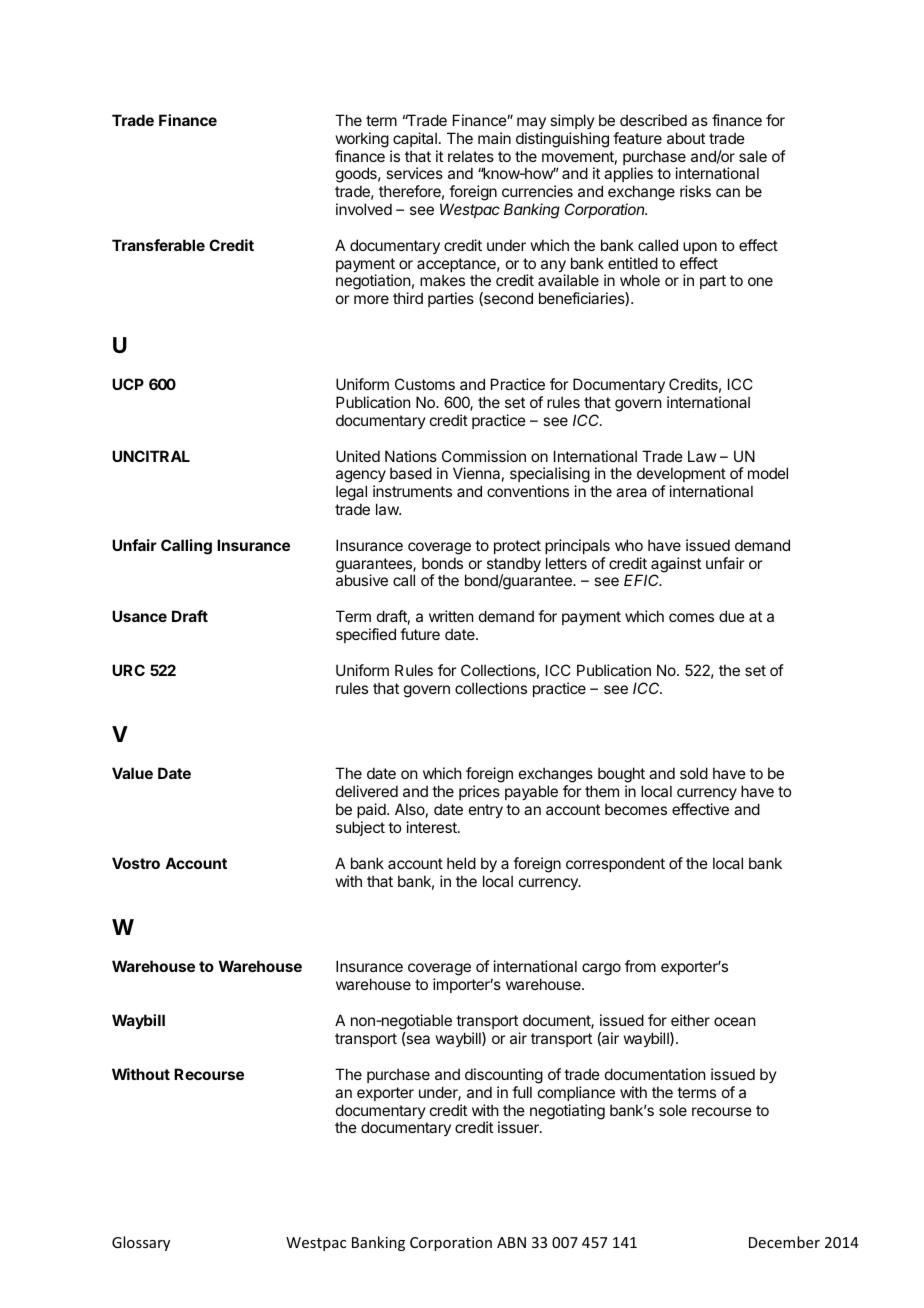 Image resolution: width=924 pixels, height=1308 pixels. Describe the element at coordinates (686, 138) in the image. I see `about` at that location.
